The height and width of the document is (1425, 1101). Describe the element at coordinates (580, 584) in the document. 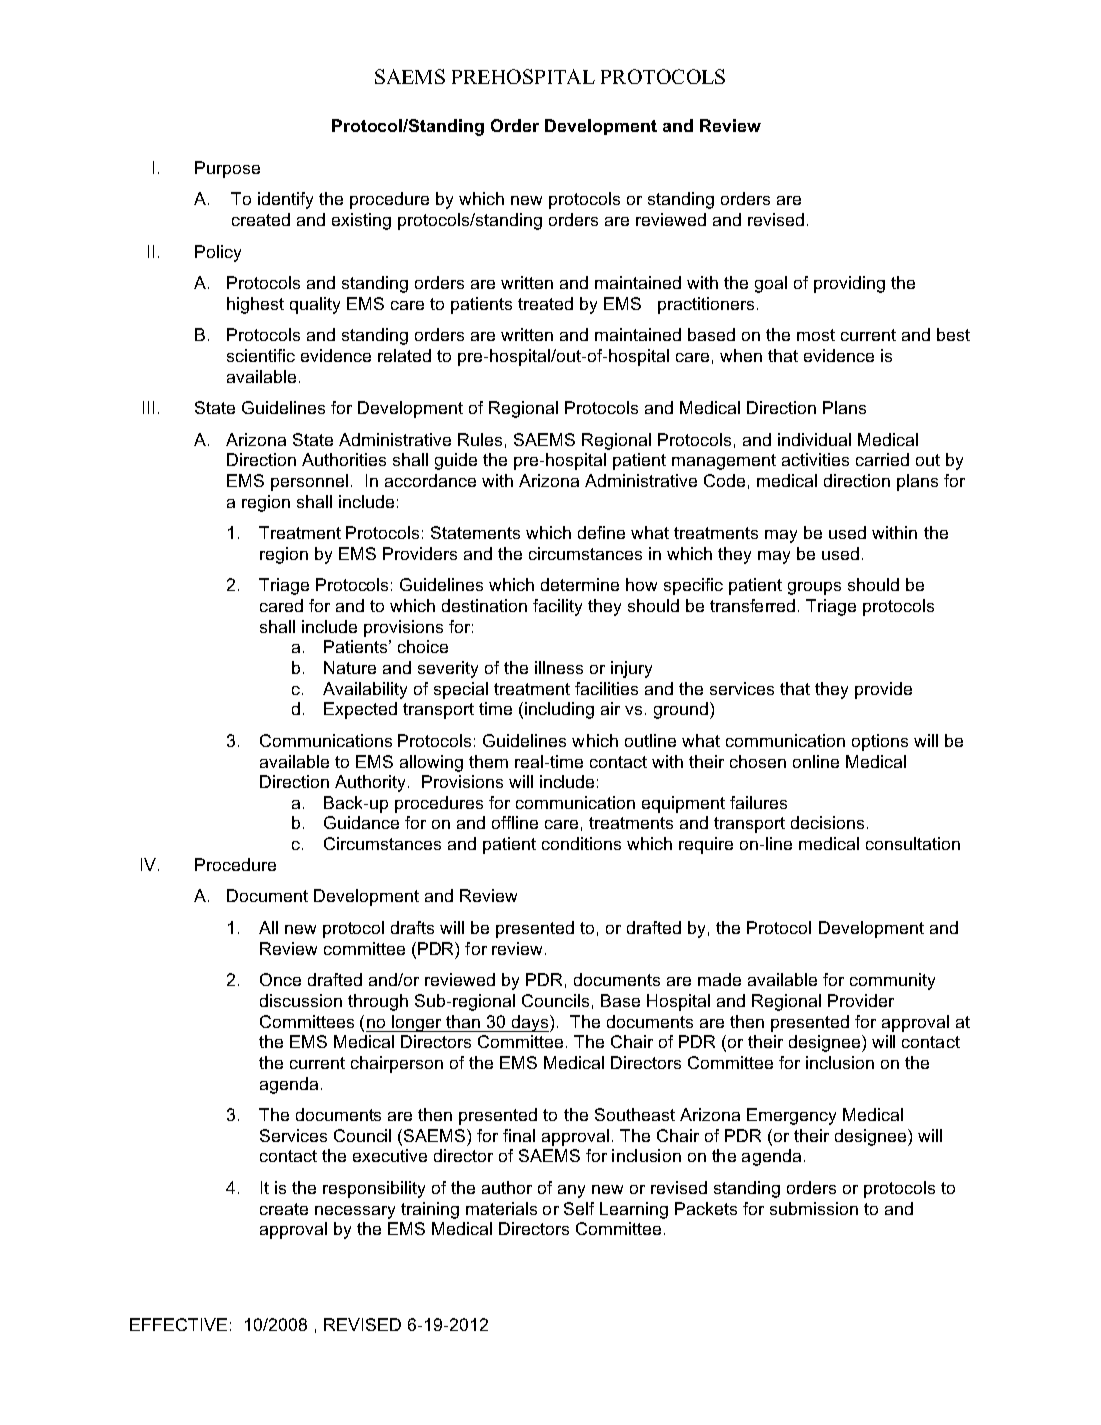

I see `determine` at that location.
